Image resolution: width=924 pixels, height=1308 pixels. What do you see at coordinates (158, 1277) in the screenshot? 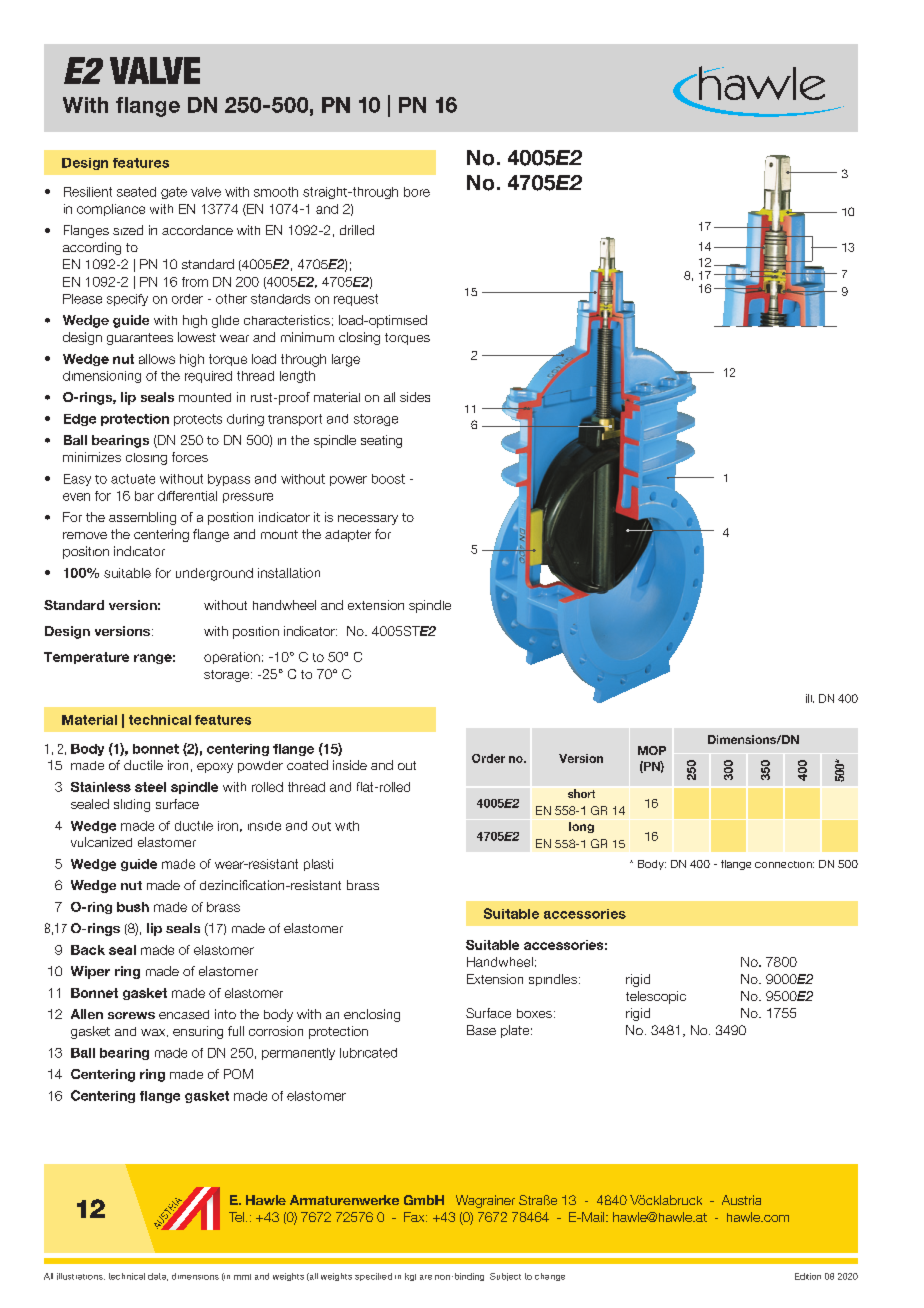
I see `data` at bounding box center [158, 1277].
